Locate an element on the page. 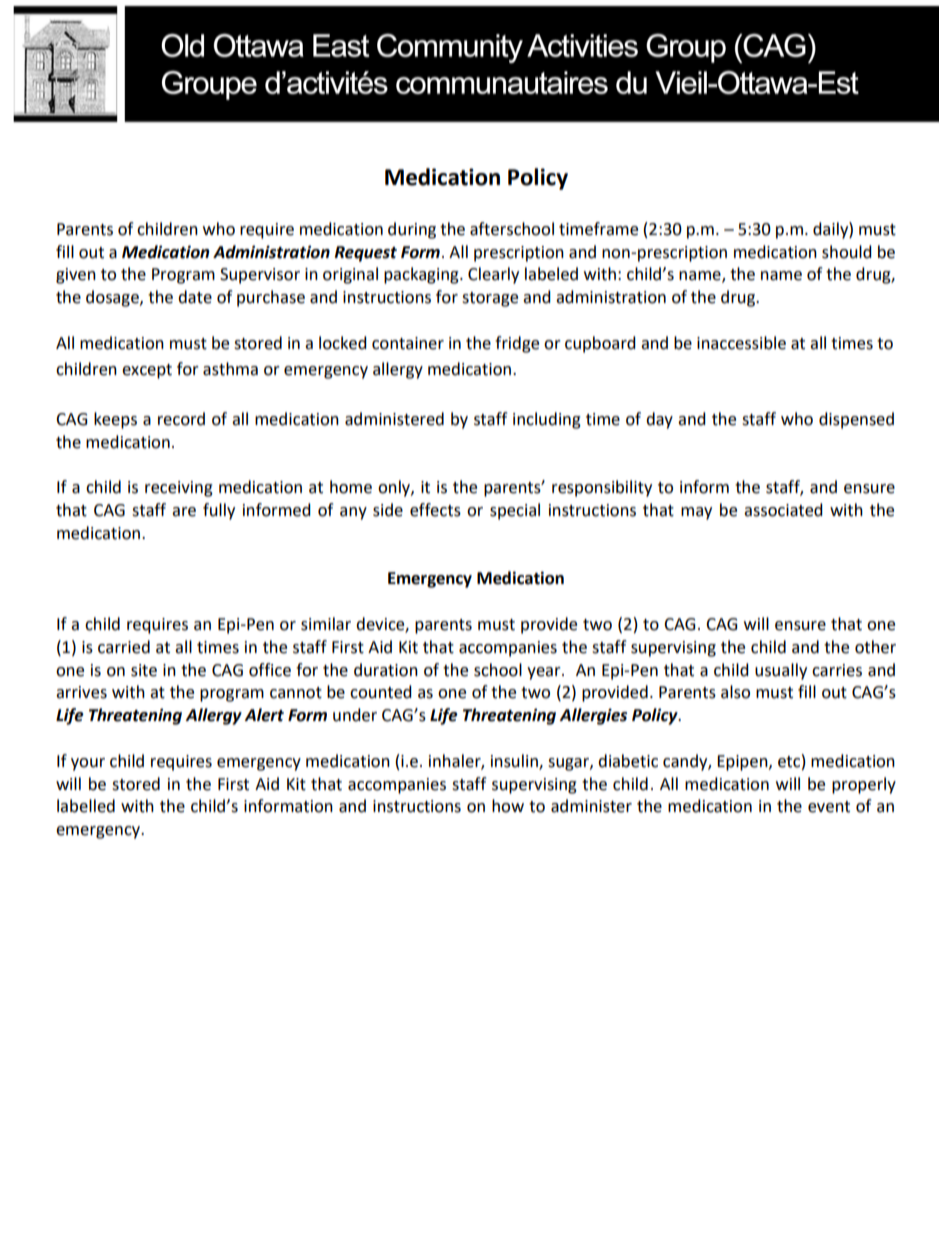  Clearly is located at coordinates (493, 275).
